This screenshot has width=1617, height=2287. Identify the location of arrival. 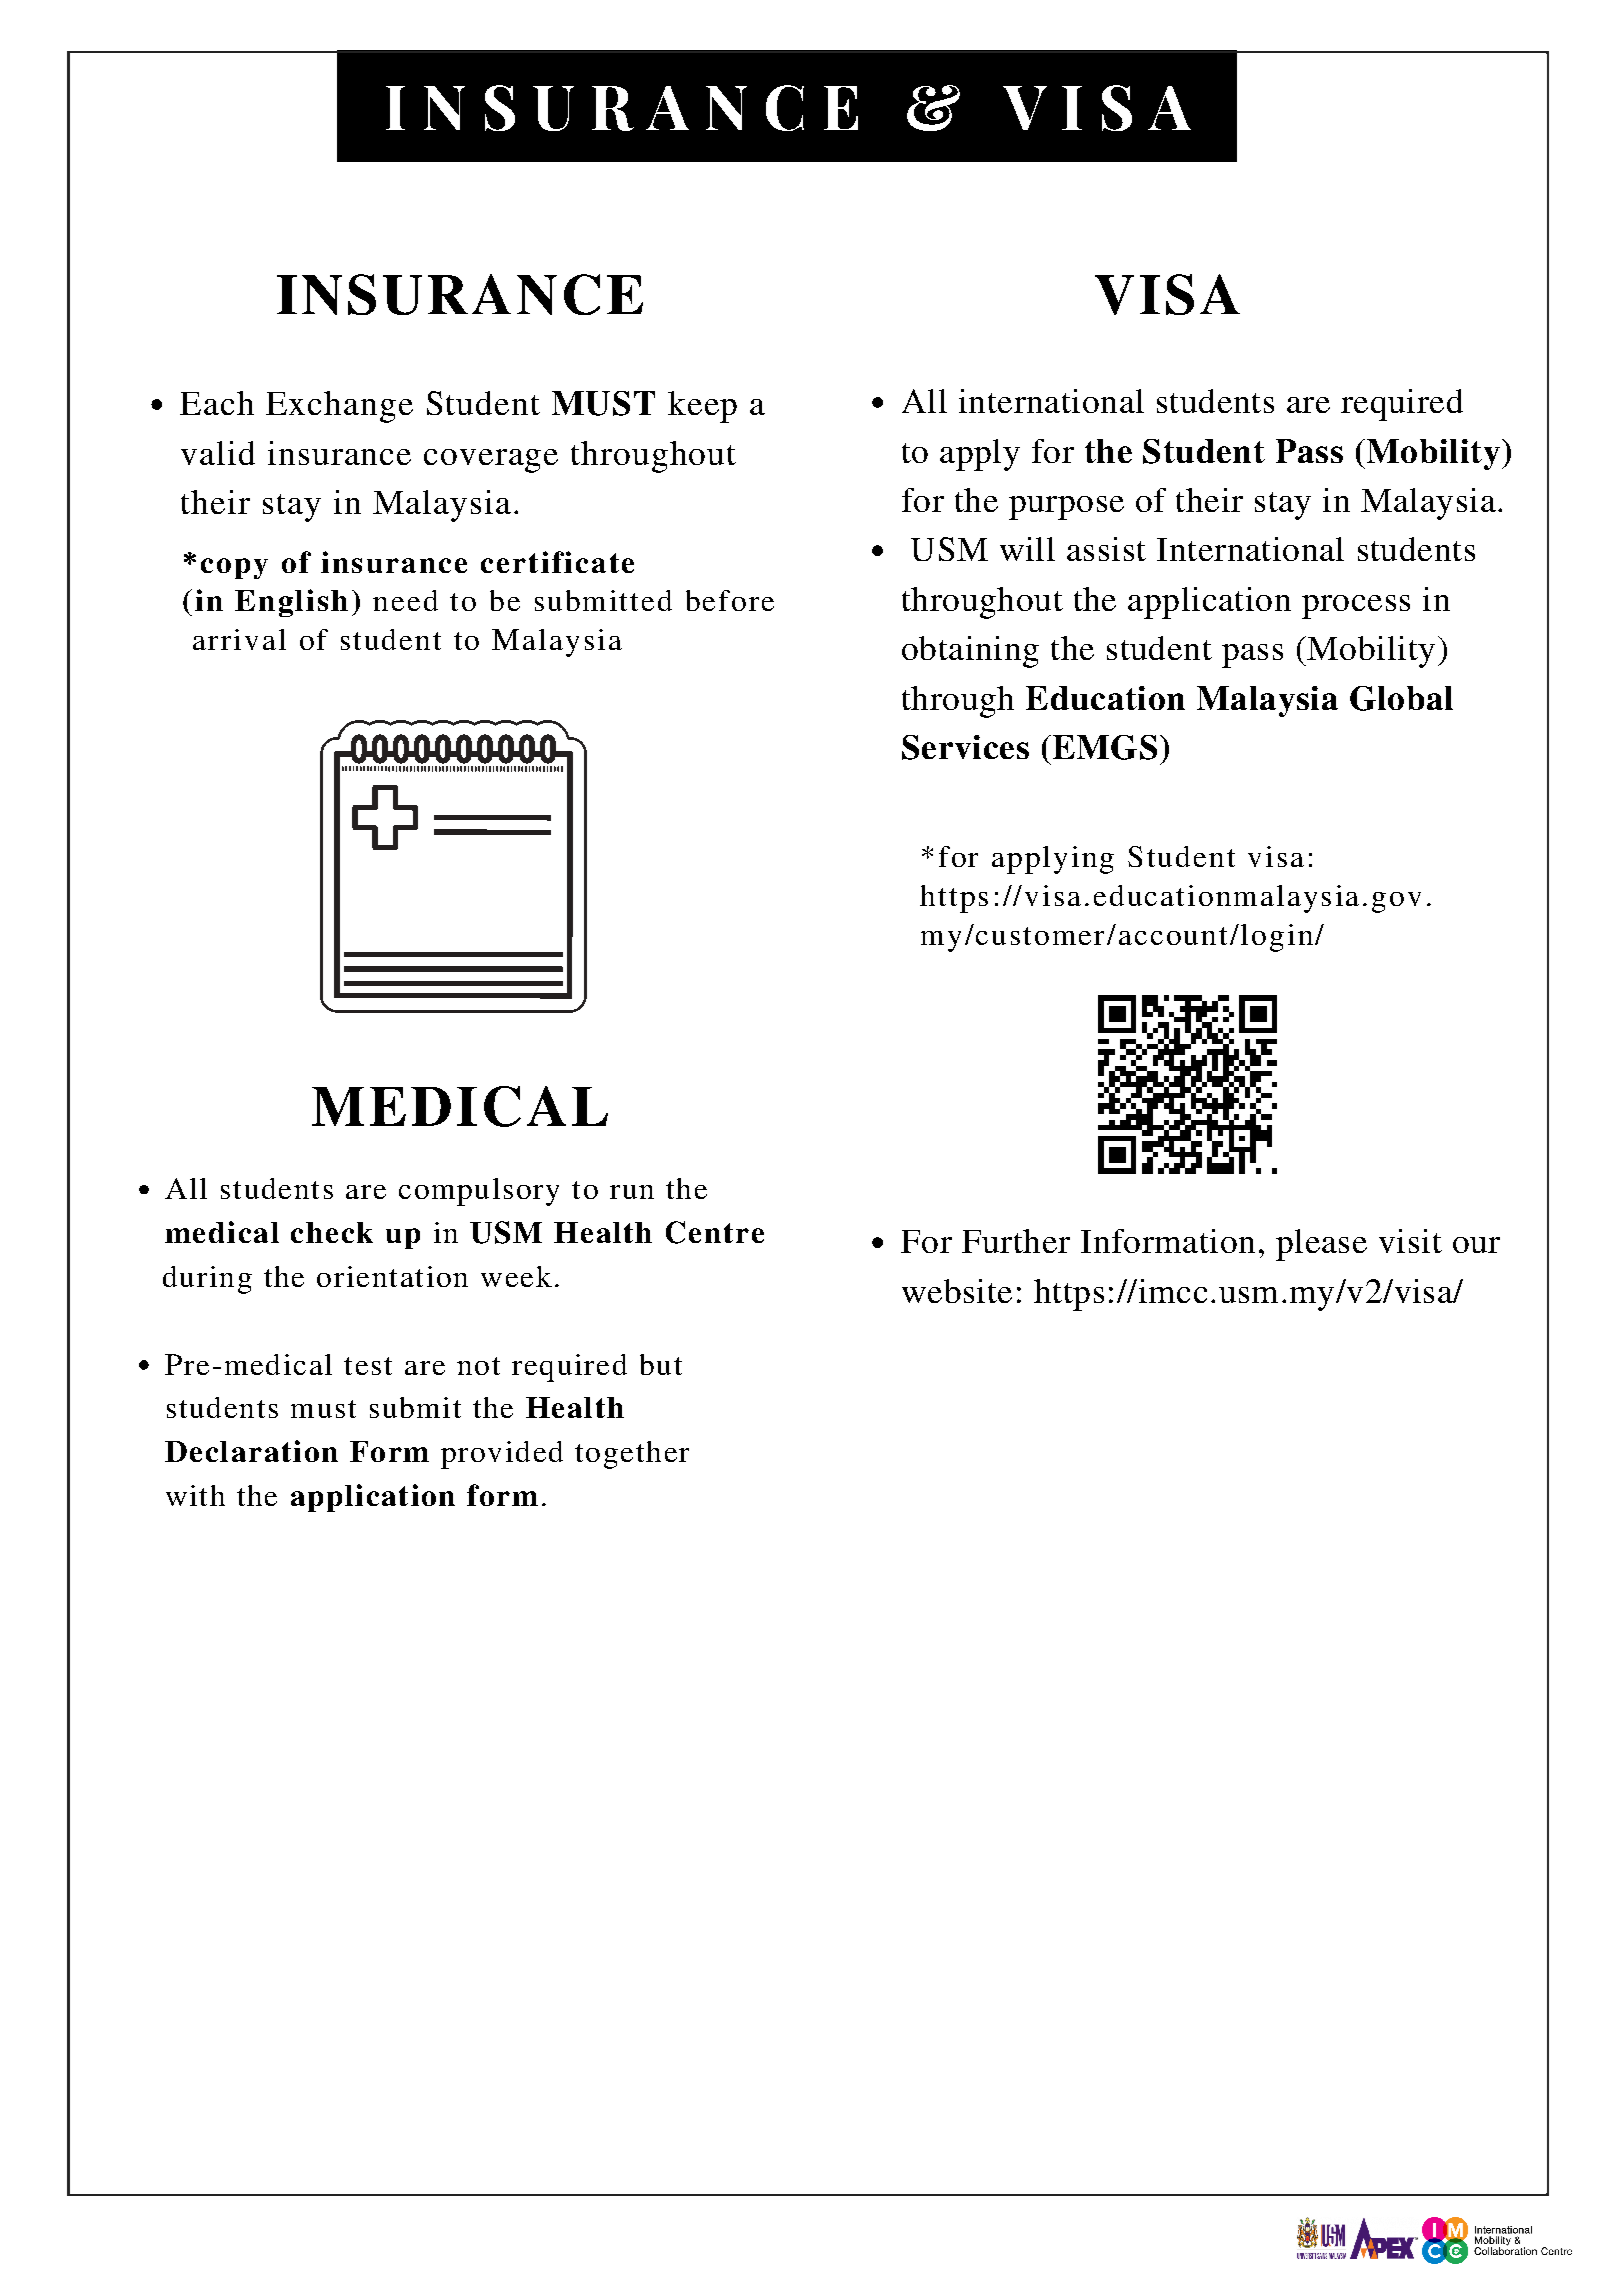
(239, 639).
